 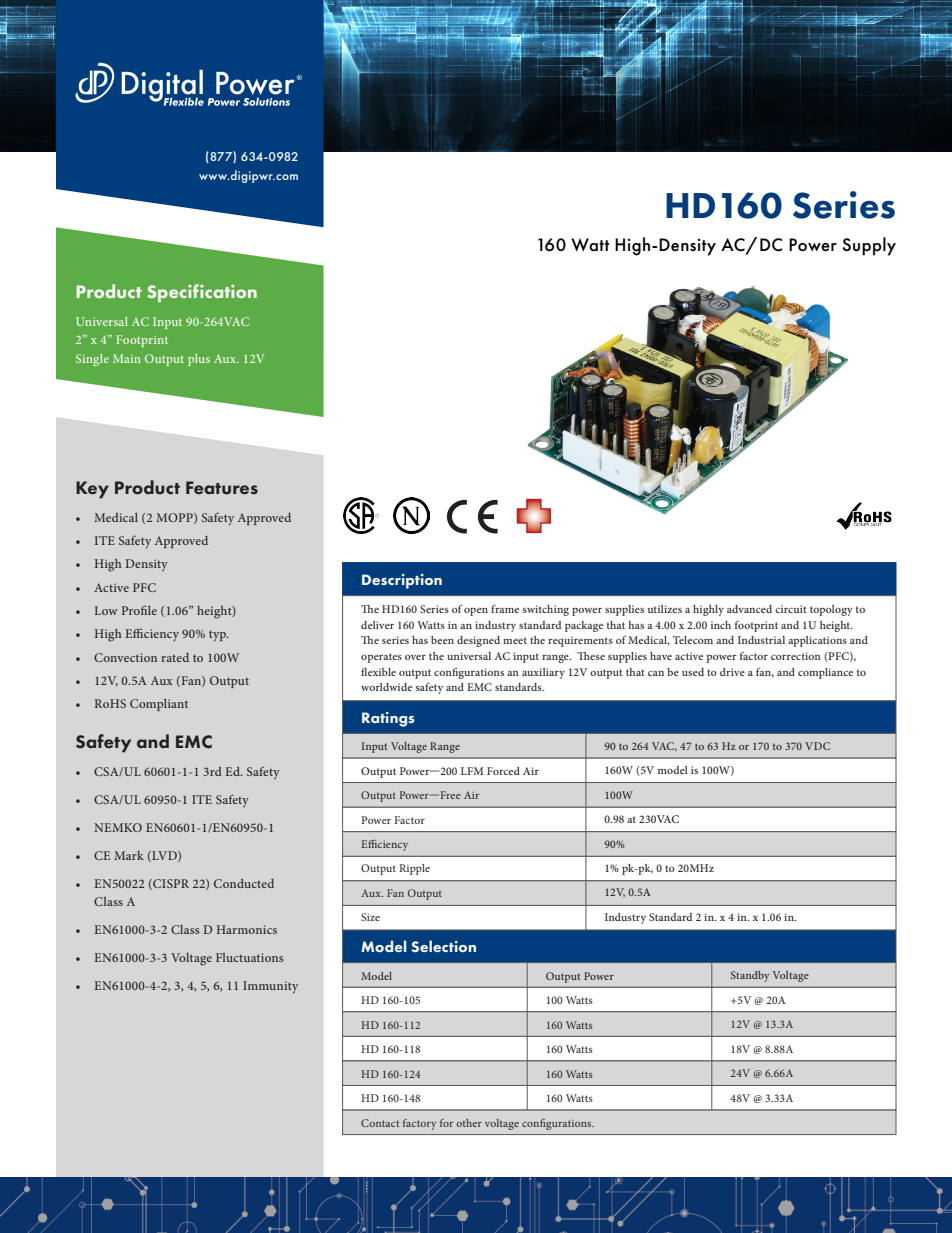 I want to click on Standby, so click(x=750, y=976).
